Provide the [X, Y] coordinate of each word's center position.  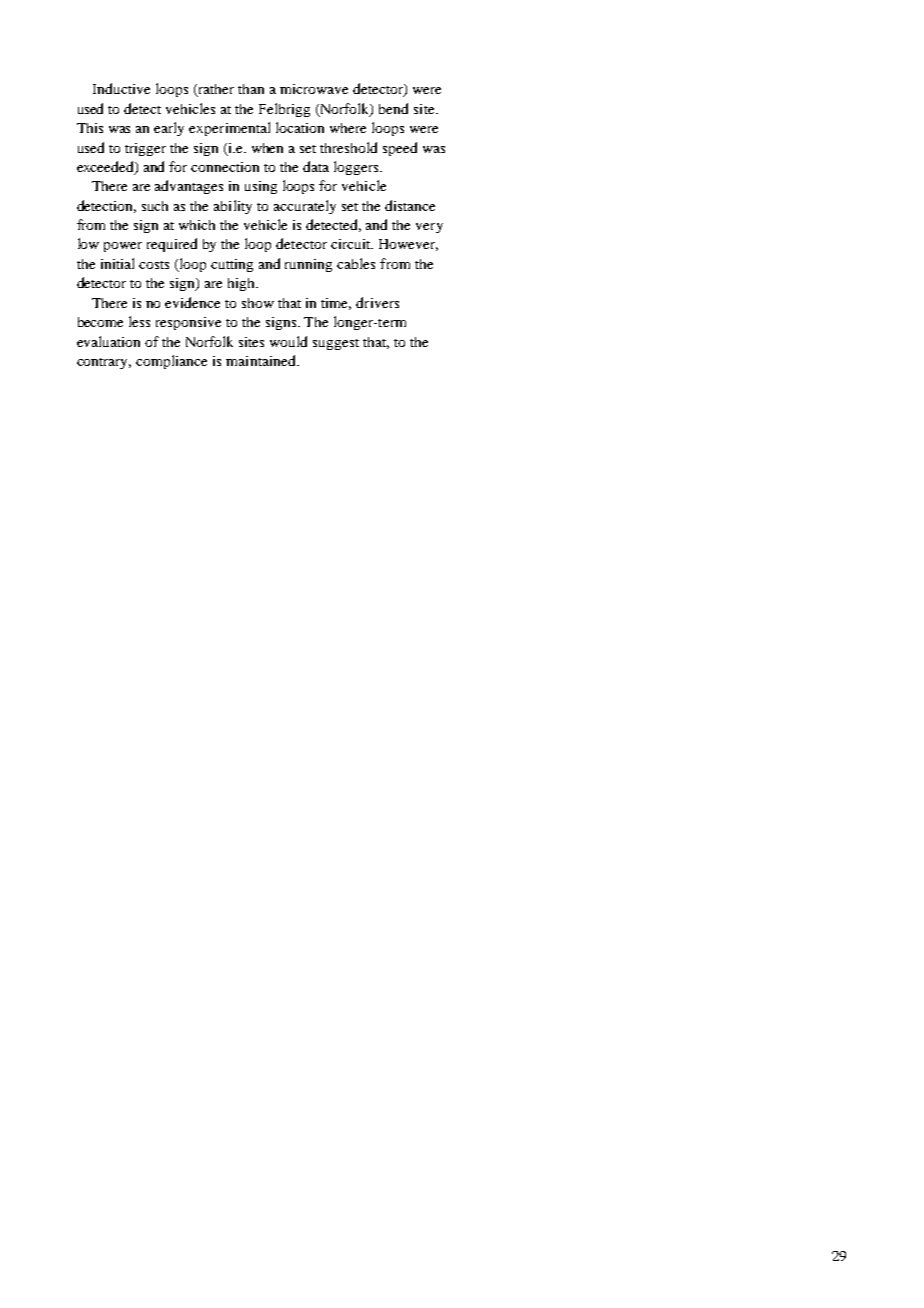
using [261, 187]
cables [356, 263]
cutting [232, 265]
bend [393, 108]
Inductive [121, 88]
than [251, 89]
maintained [262, 360]
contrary [104, 363]
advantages [189, 187]
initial [117, 263]
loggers [357, 168]
